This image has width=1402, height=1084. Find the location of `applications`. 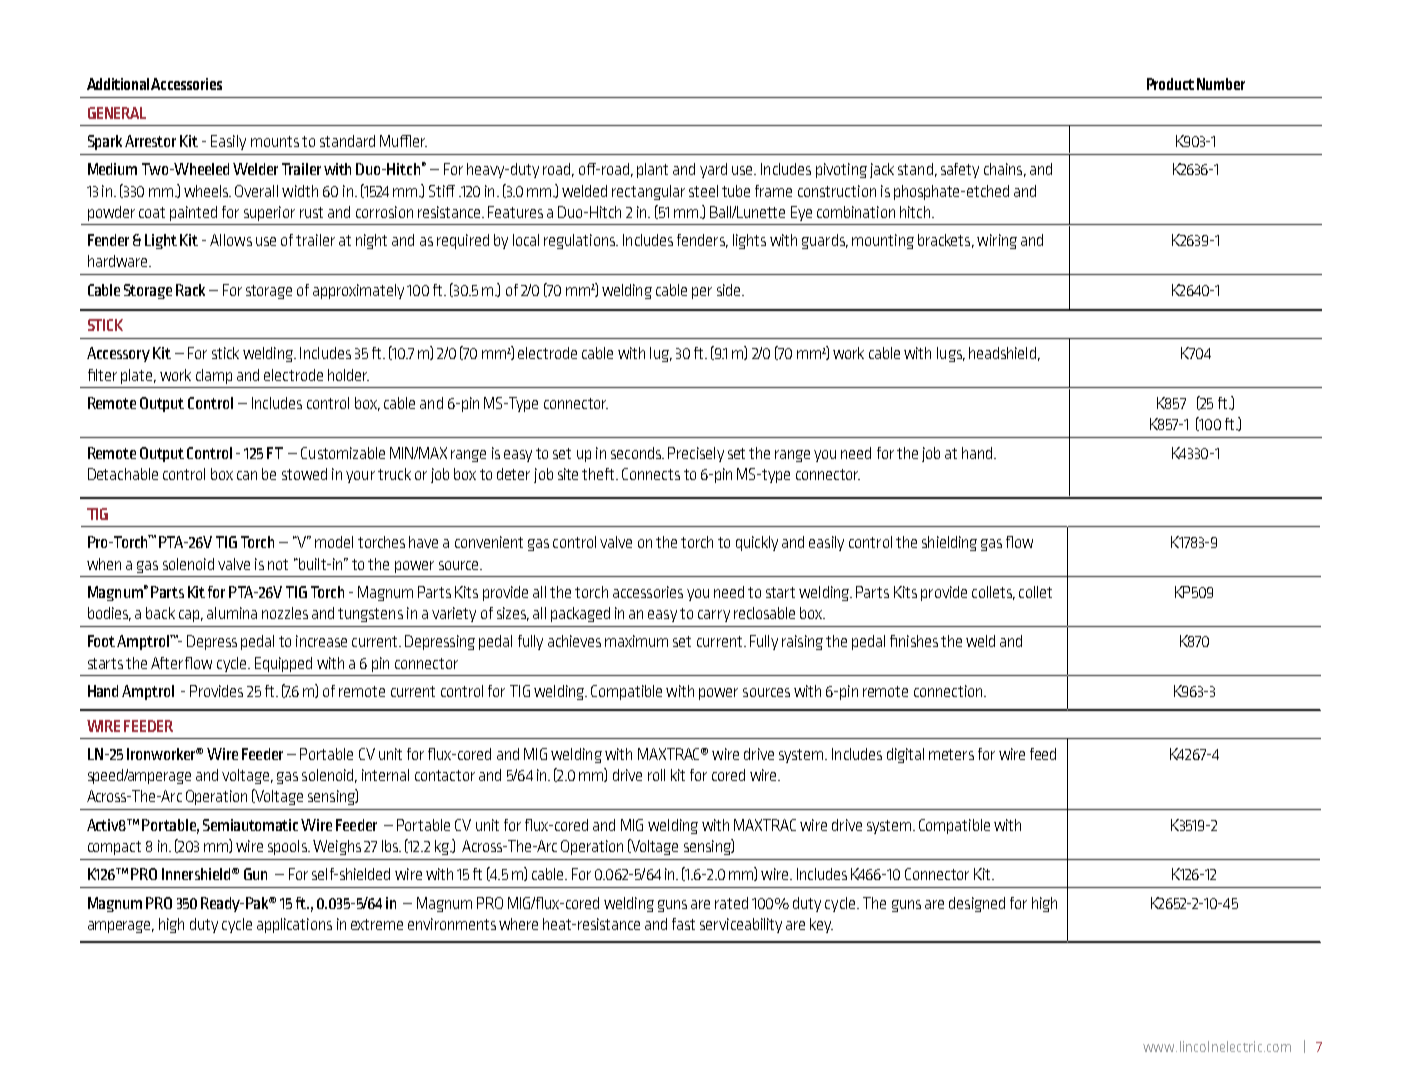

applications is located at coordinates (294, 925).
